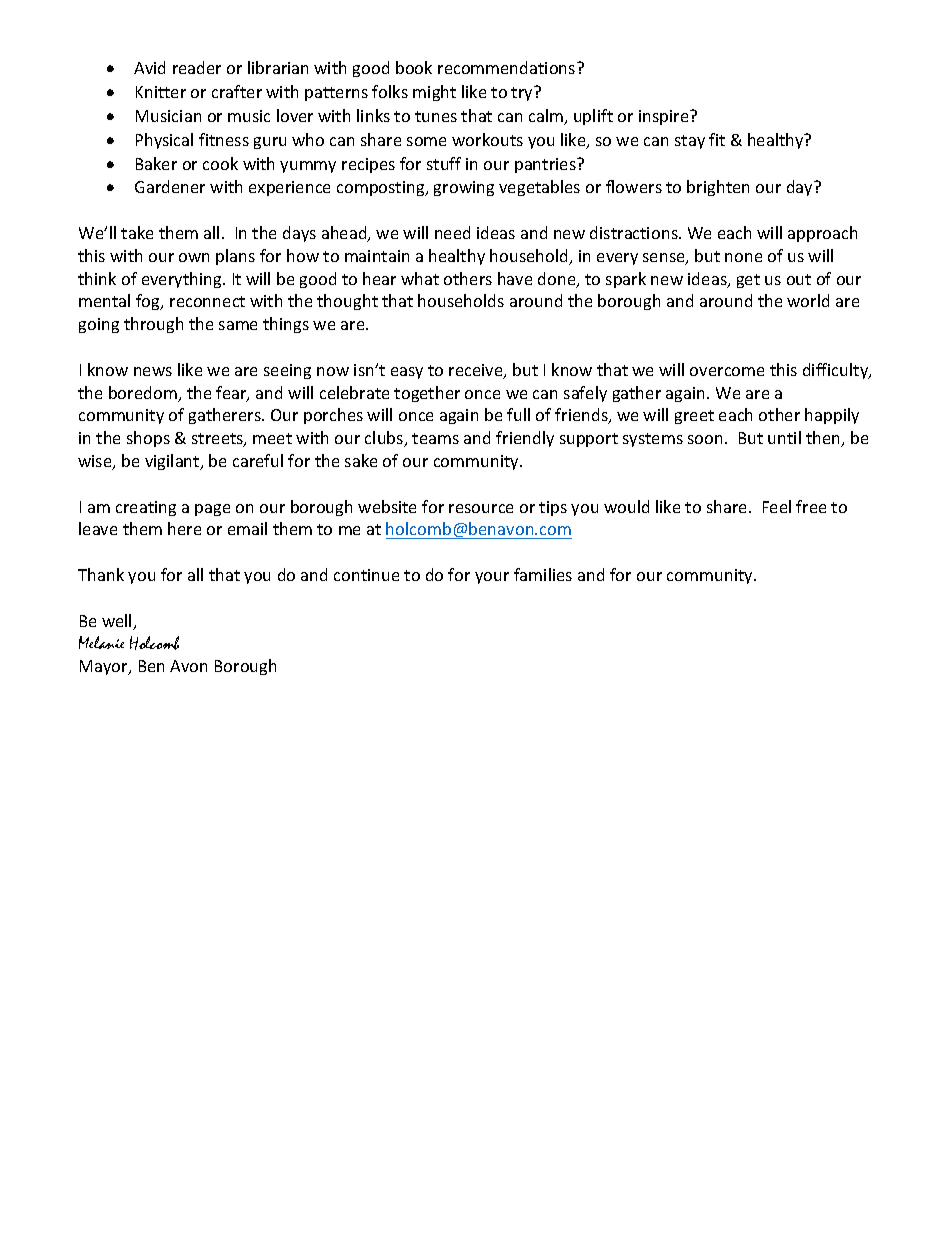 This screenshot has width=952, height=1233. Describe the element at coordinates (477, 371) in the screenshot. I see `receive` at that location.
